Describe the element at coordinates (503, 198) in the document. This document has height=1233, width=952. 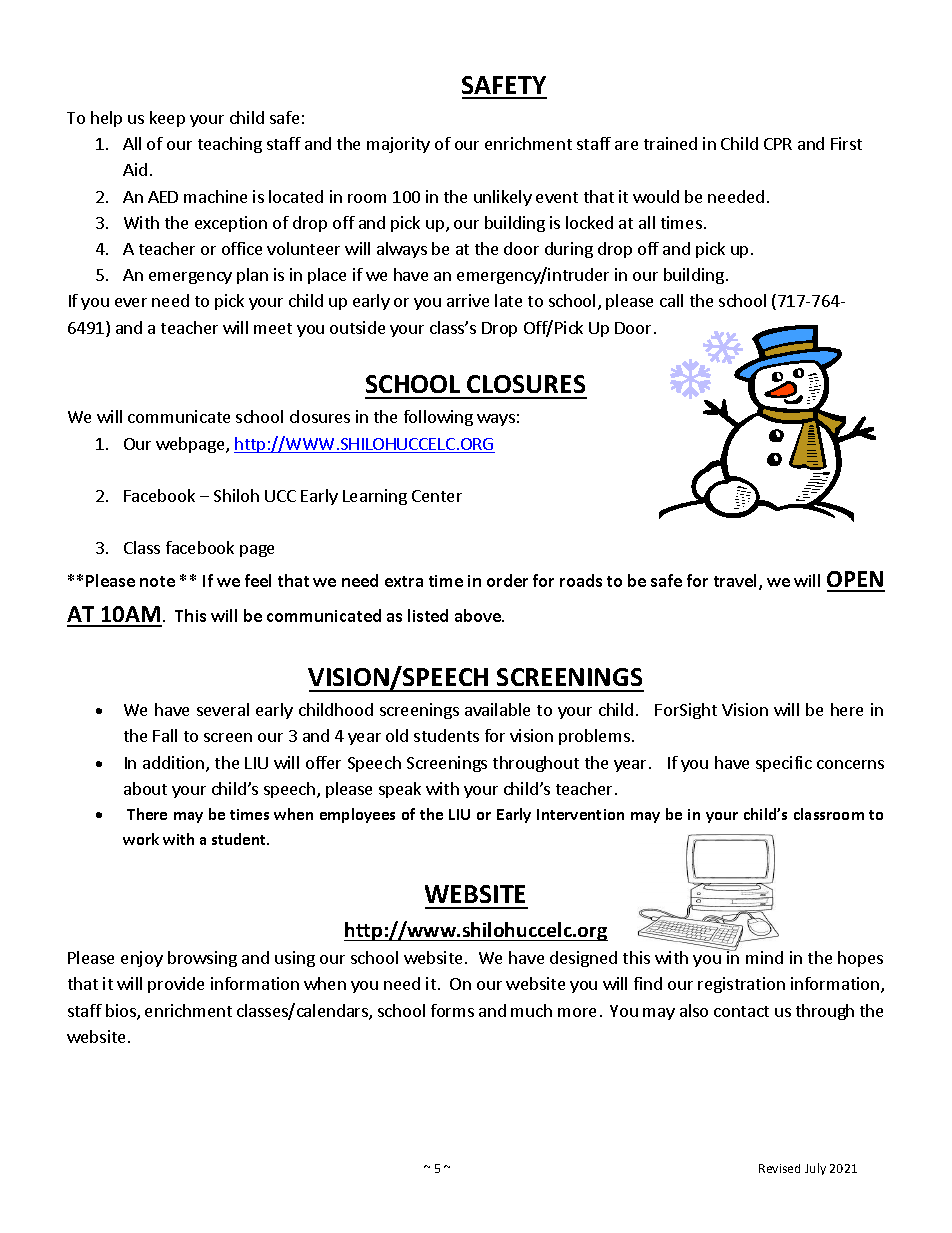
I see `unlikely` at that location.
